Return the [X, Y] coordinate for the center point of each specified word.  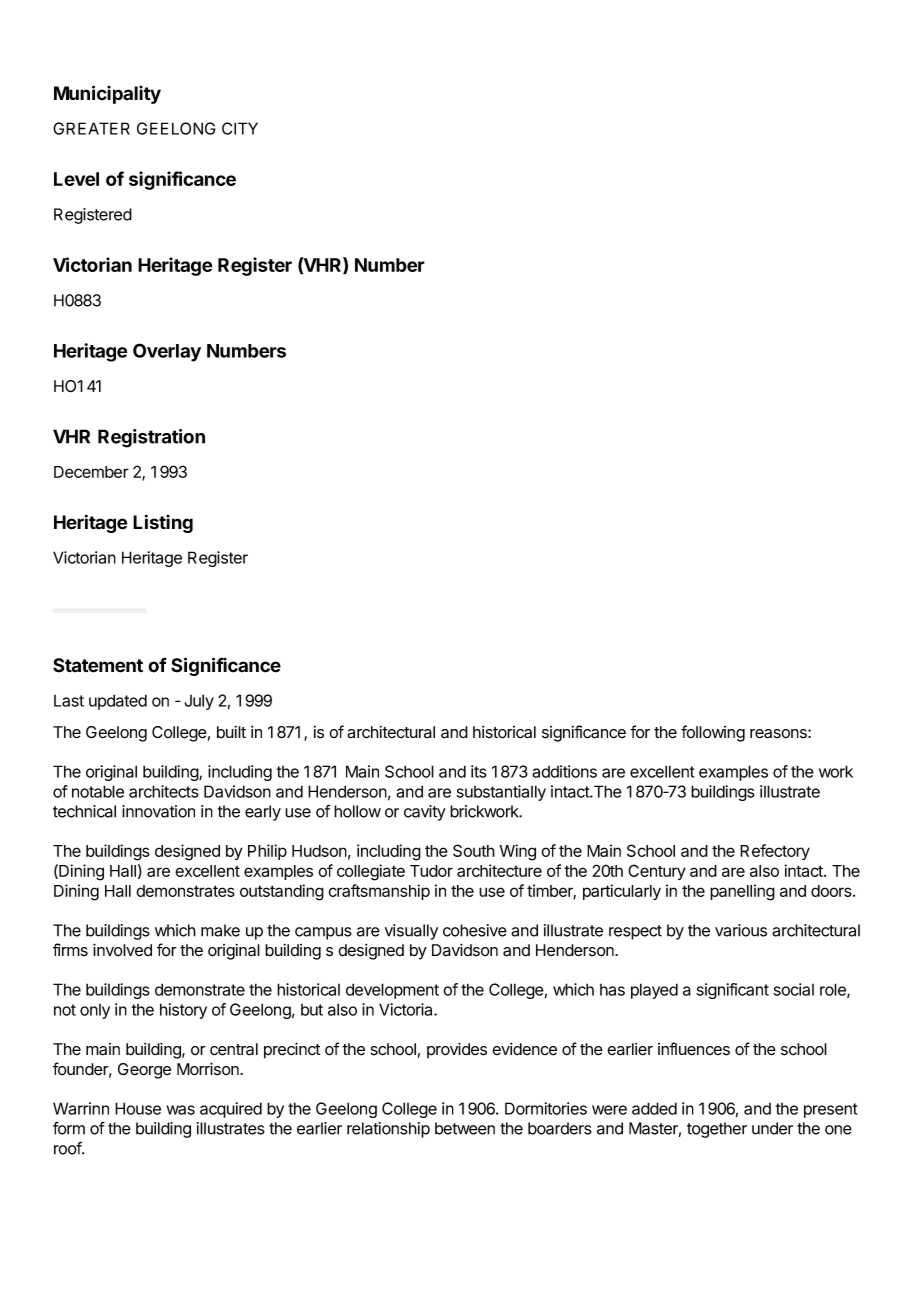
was [181, 1110]
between [465, 1128]
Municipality [107, 94]
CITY [240, 128]
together [717, 1130]
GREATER [91, 128]
